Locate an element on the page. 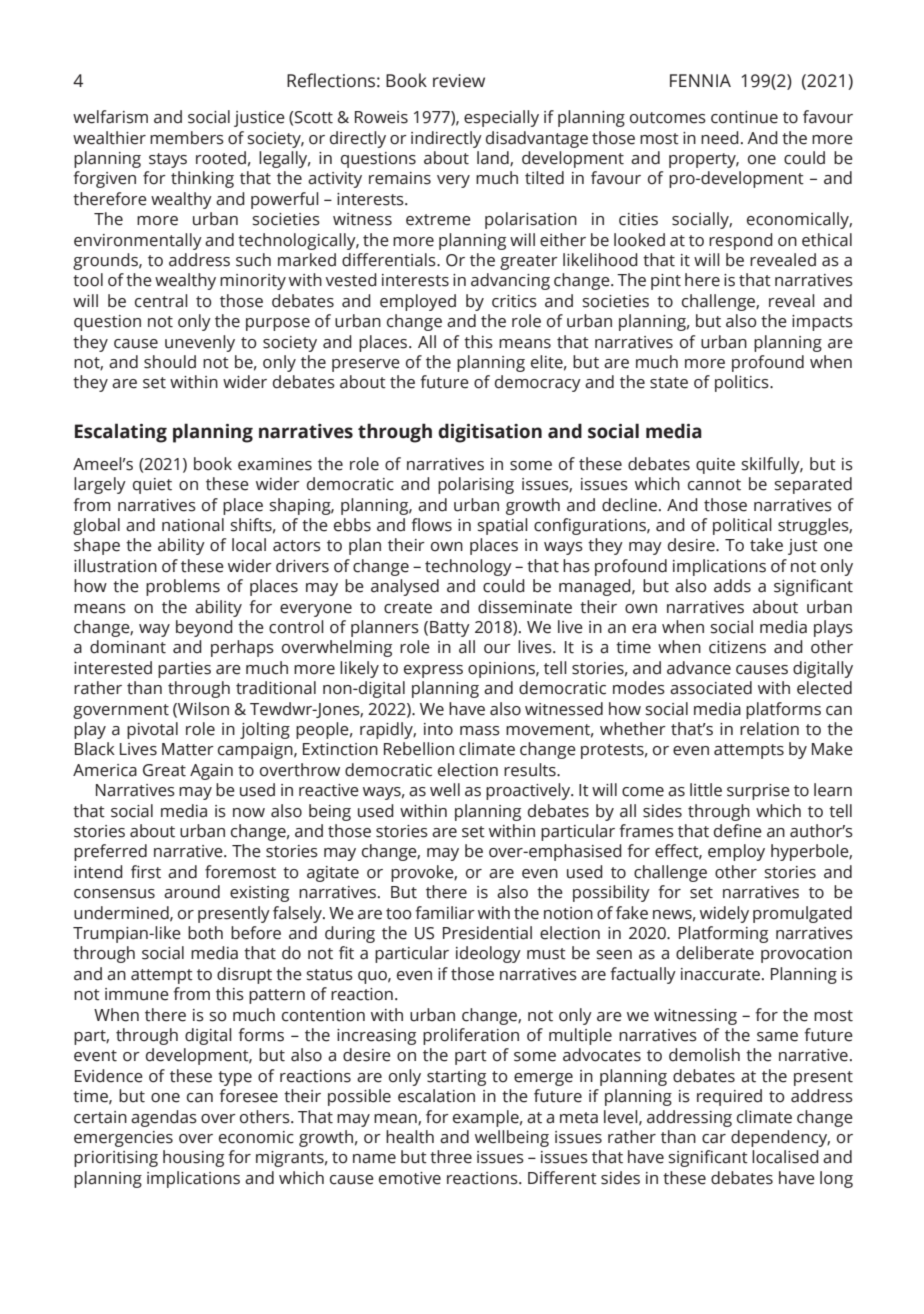  citizens is located at coordinates (737, 647).
